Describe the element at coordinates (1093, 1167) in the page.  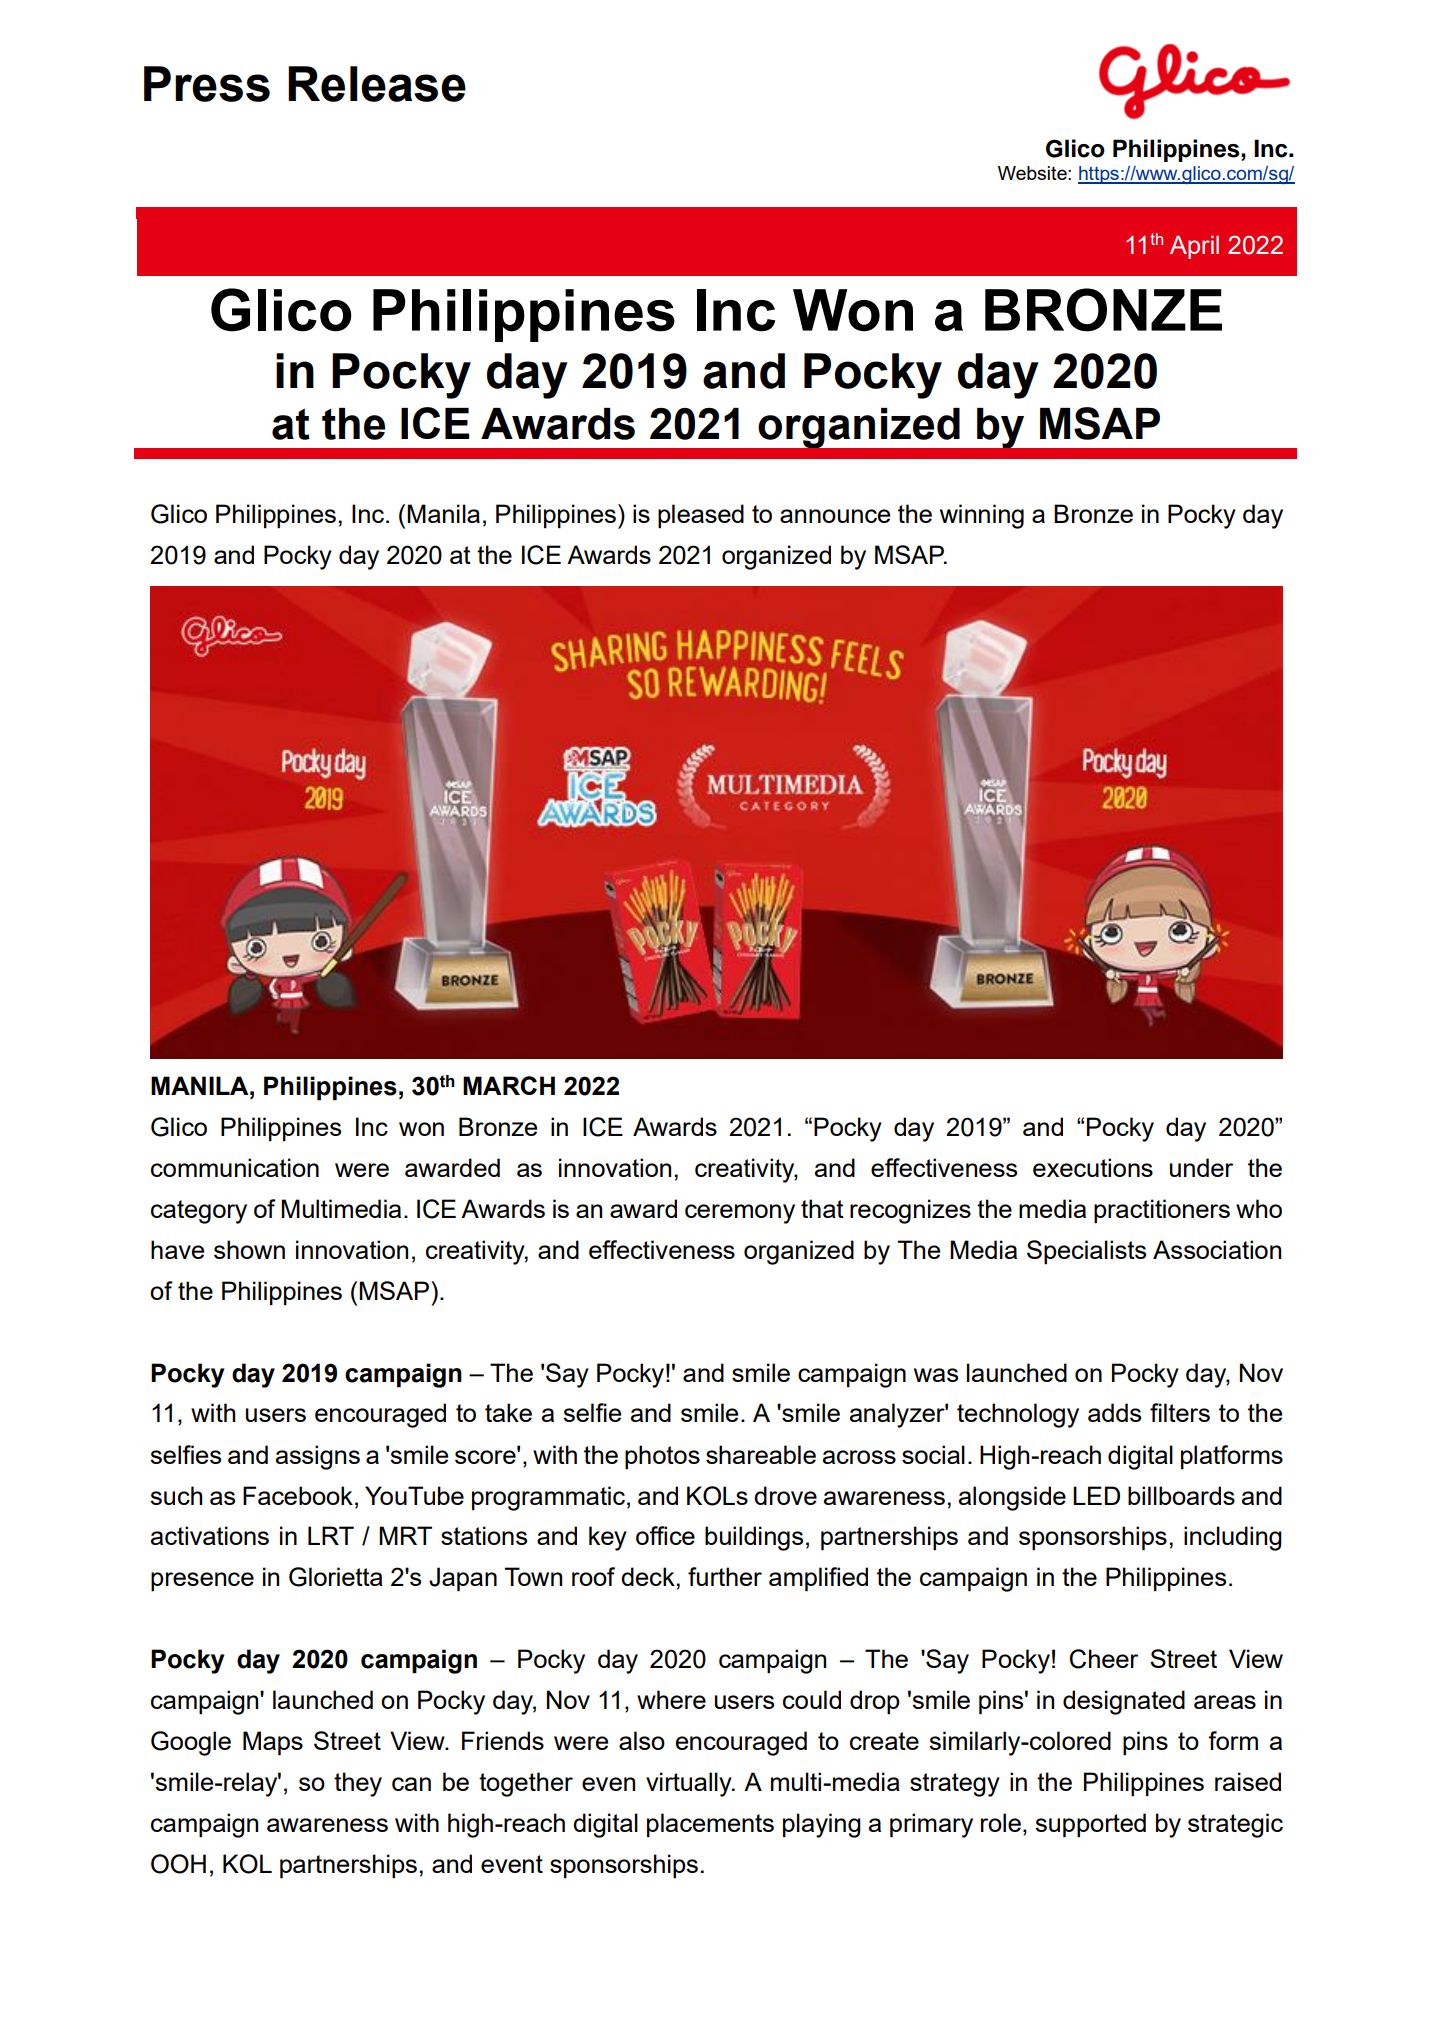
I see `executions` at that location.
